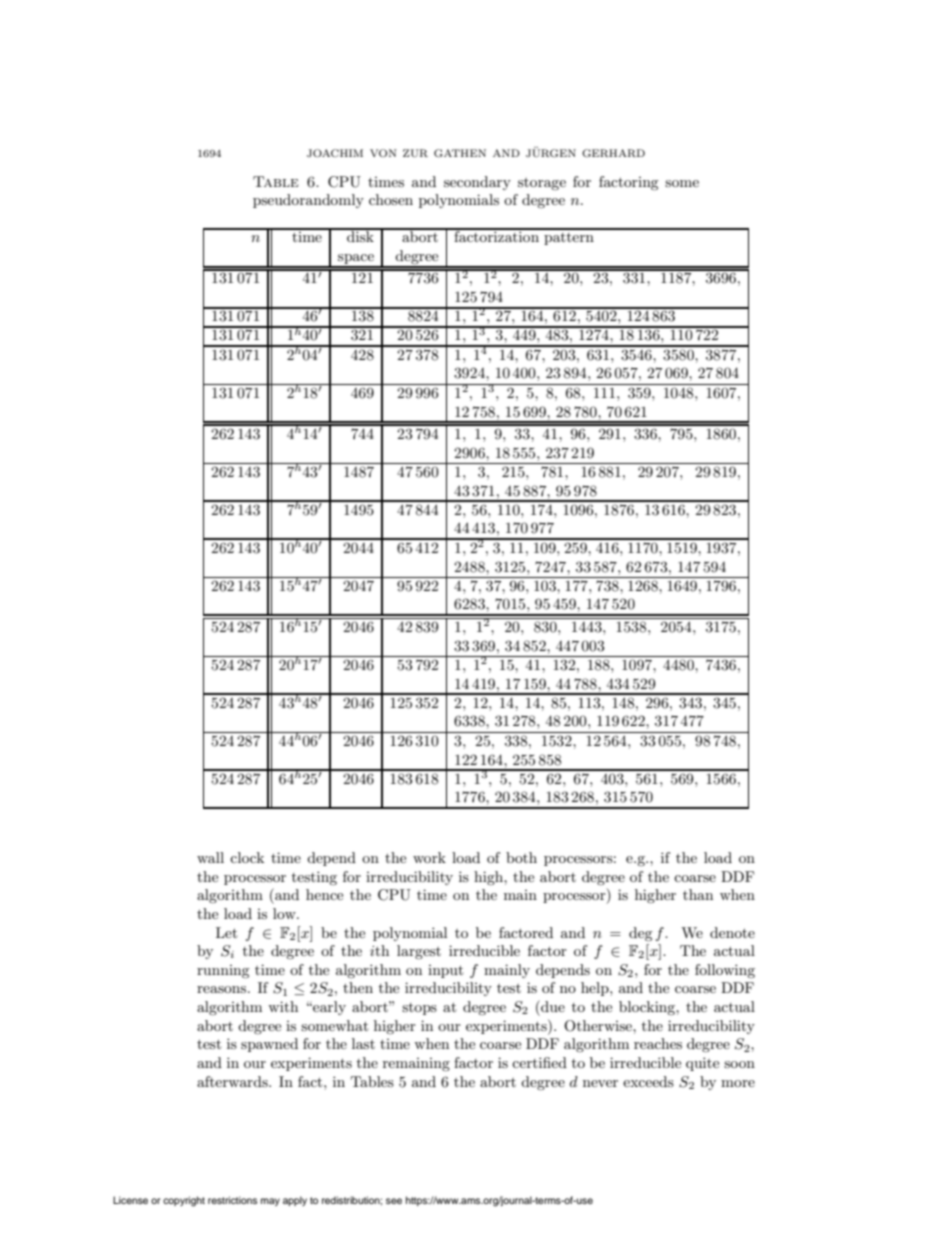 The width and height of the screenshot is (952, 1233). What do you see at coordinates (210, 857) in the screenshot?
I see `wall` at bounding box center [210, 857].
